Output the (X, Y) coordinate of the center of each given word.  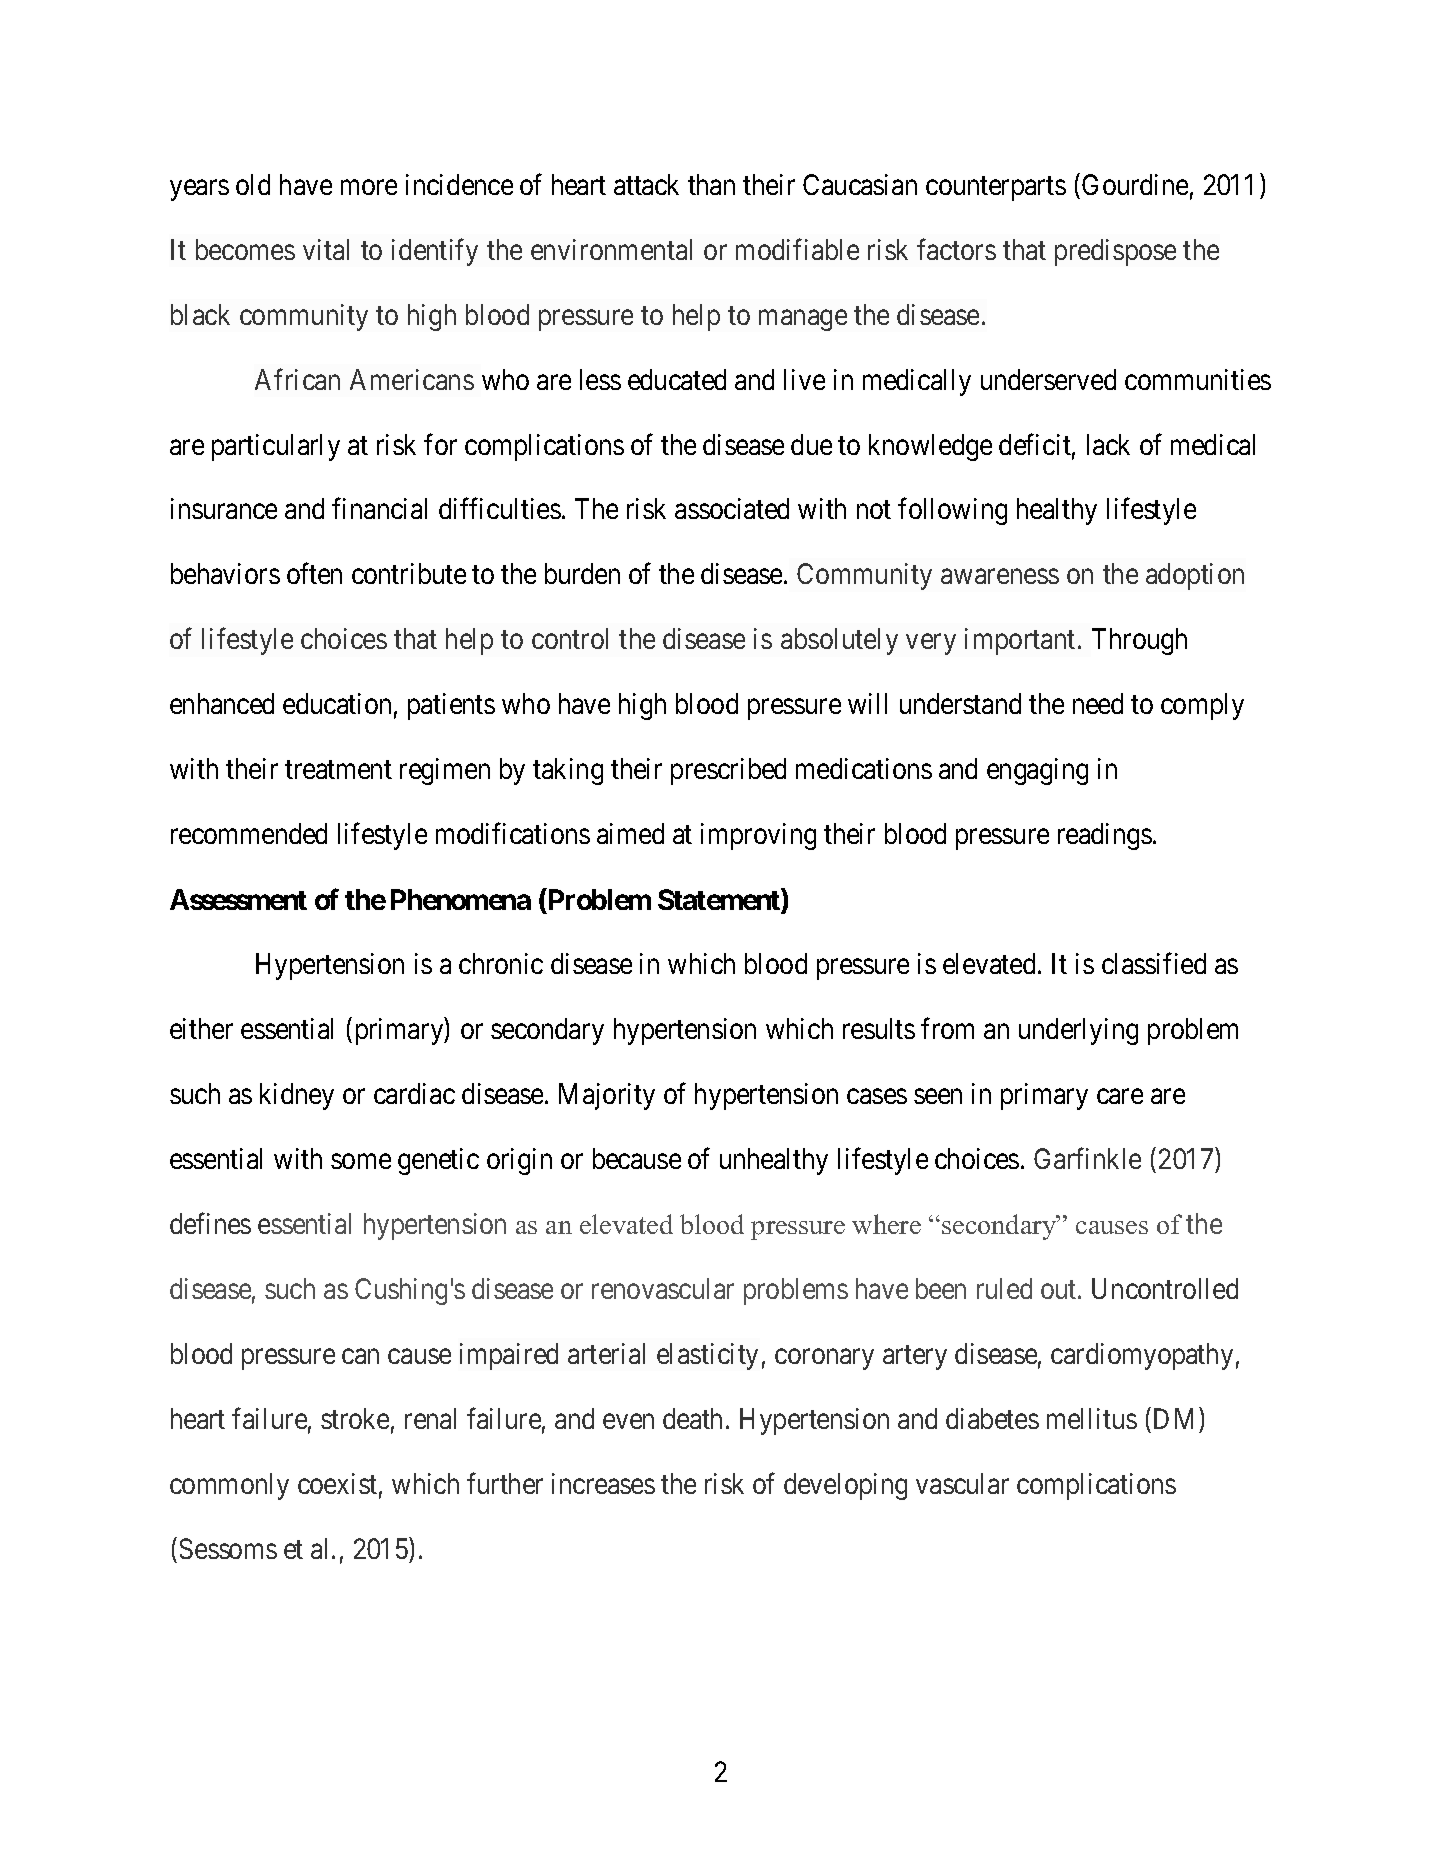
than (711, 184)
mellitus (1092, 1418)
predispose (1115, 252)
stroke (355, 1418)
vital (326, 249)
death (692, 1418)
